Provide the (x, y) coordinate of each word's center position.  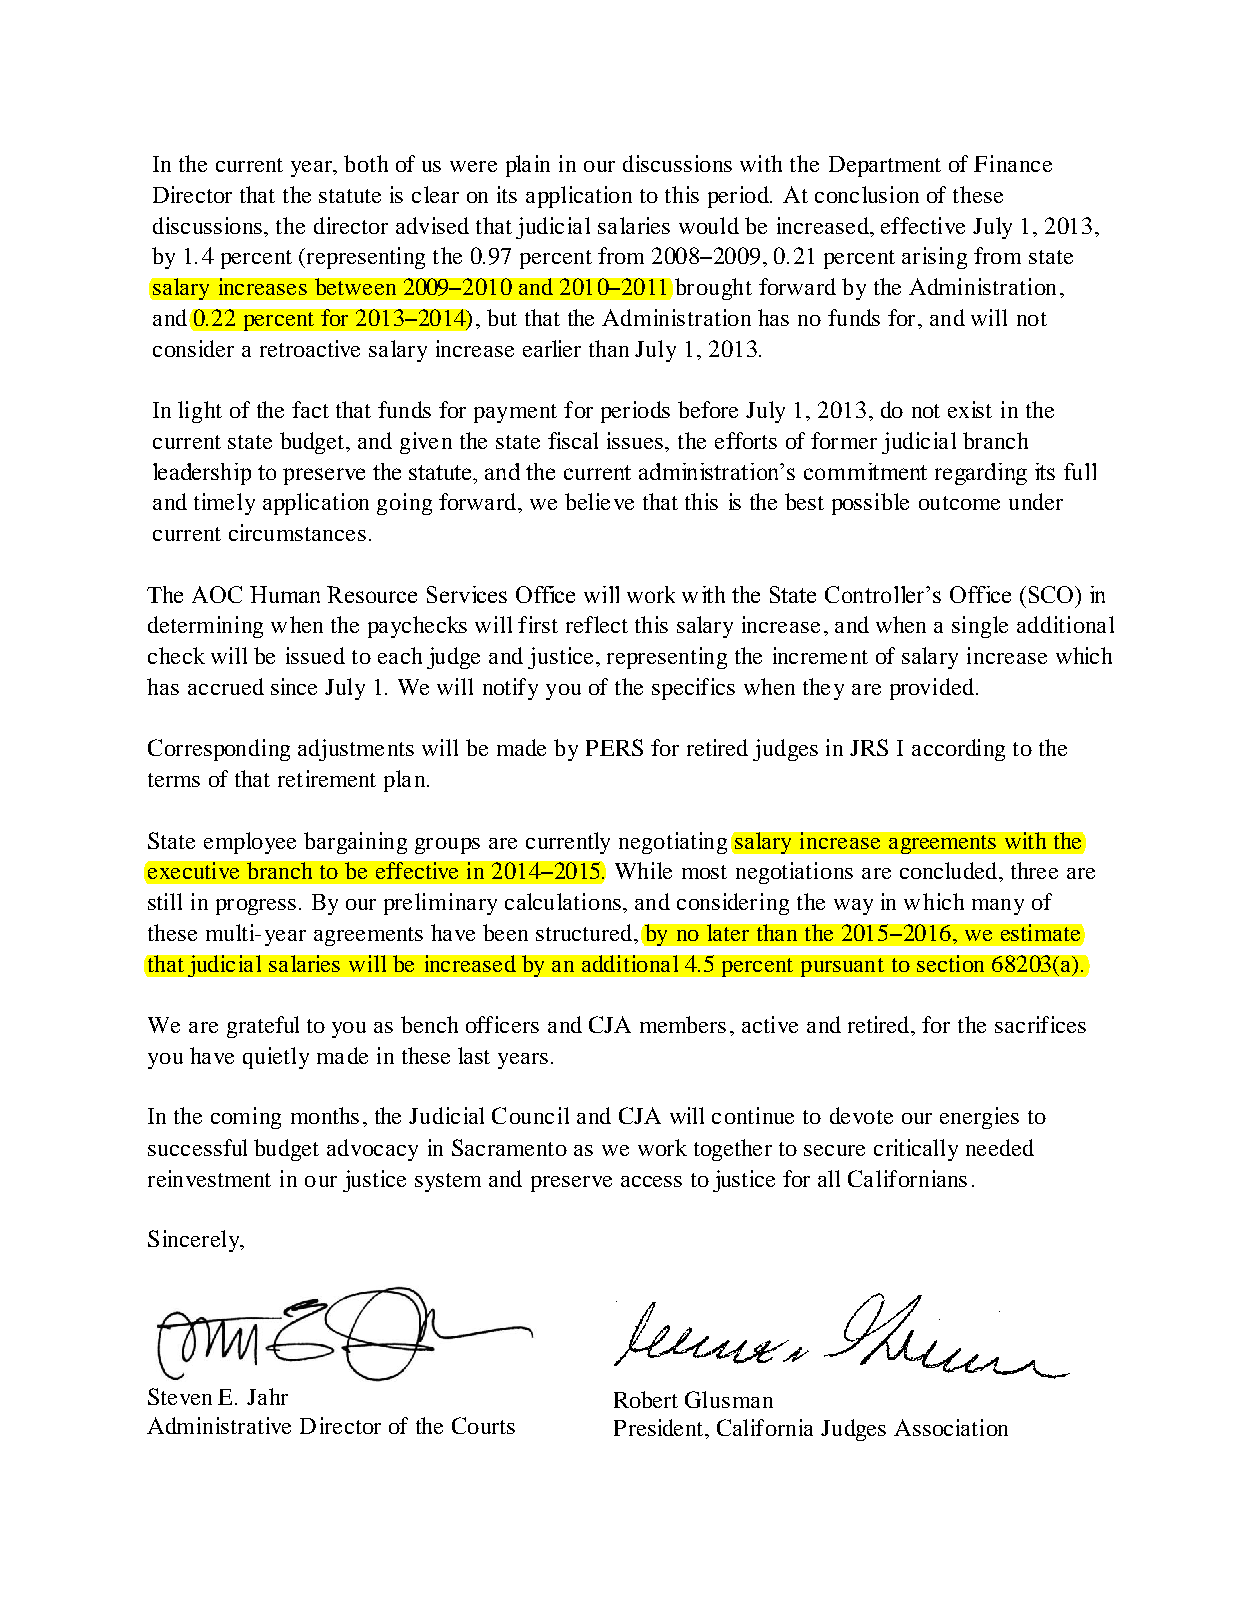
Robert (646, 1399)
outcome (959, 503)
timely (224, 504)
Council (530, 1115)
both (366, 163)
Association (951, 1427)
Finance (1013, 163)
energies (979, 1118)
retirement (327, 778)
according (958, 750)
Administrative (219, 1425)
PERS (614, 747)
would (709, 225)
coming (246, 1118)
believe (599, 501)
